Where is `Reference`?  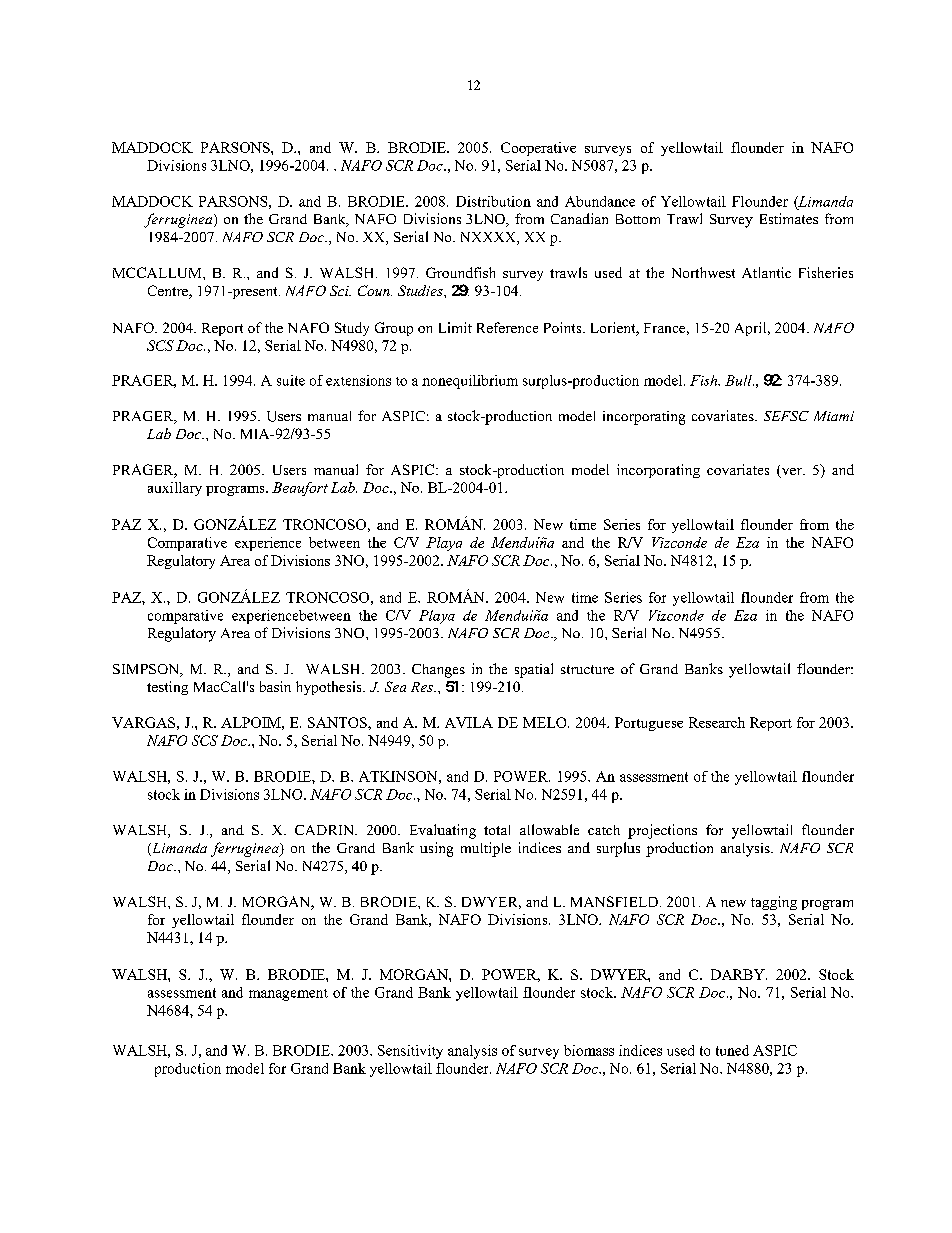
Reference is located at coordinates (507, 327).
